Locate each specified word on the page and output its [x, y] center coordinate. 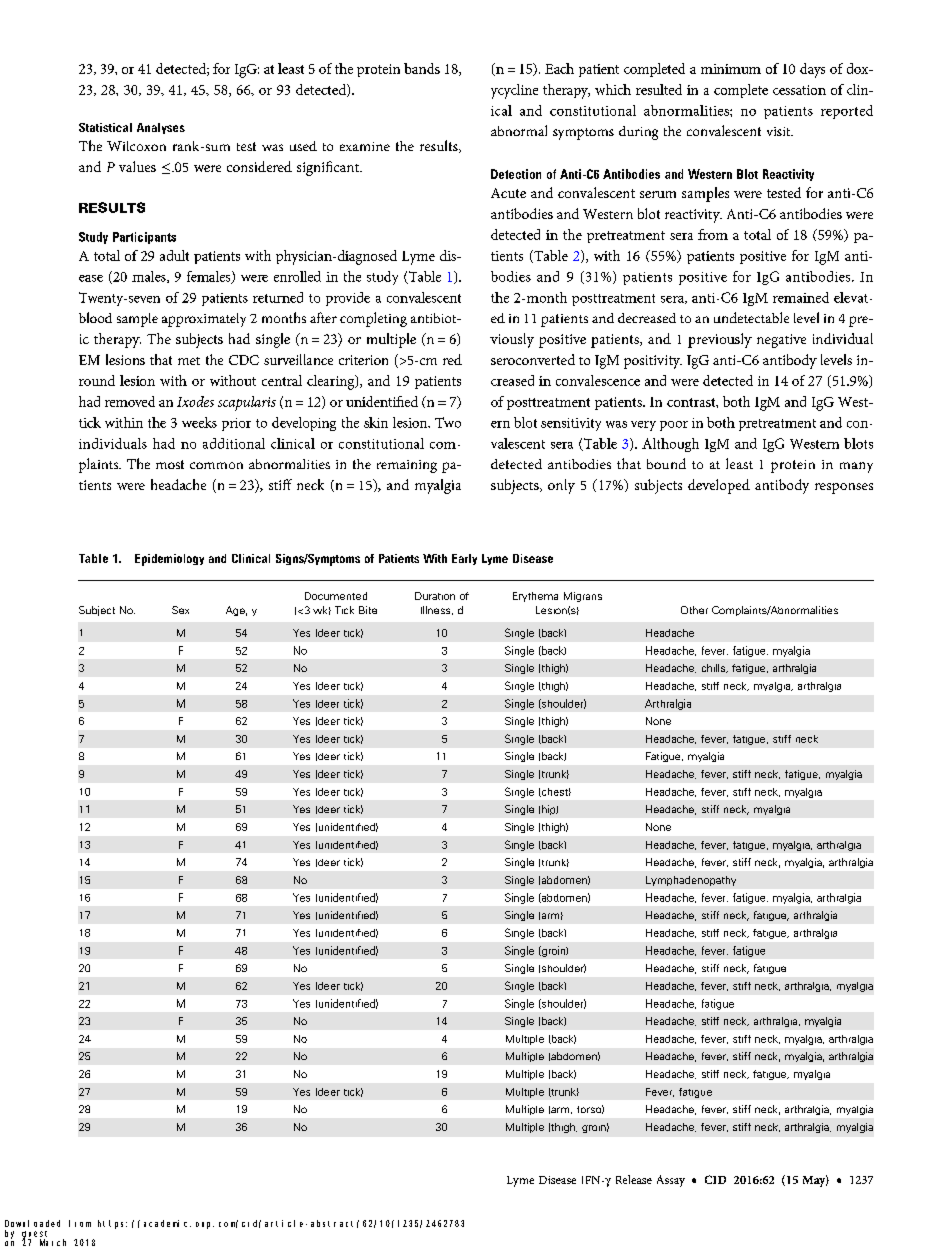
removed [130, 401]
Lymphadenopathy [691, 881]
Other [694, 610]
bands [422, 68]
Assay [671, 1181]
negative [781, 341]
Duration [435, 596]
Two [448, 422]
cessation [799, 90]
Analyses [161, 128]
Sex [180, 610]
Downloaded [32, 1223]
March [53, 1242]
